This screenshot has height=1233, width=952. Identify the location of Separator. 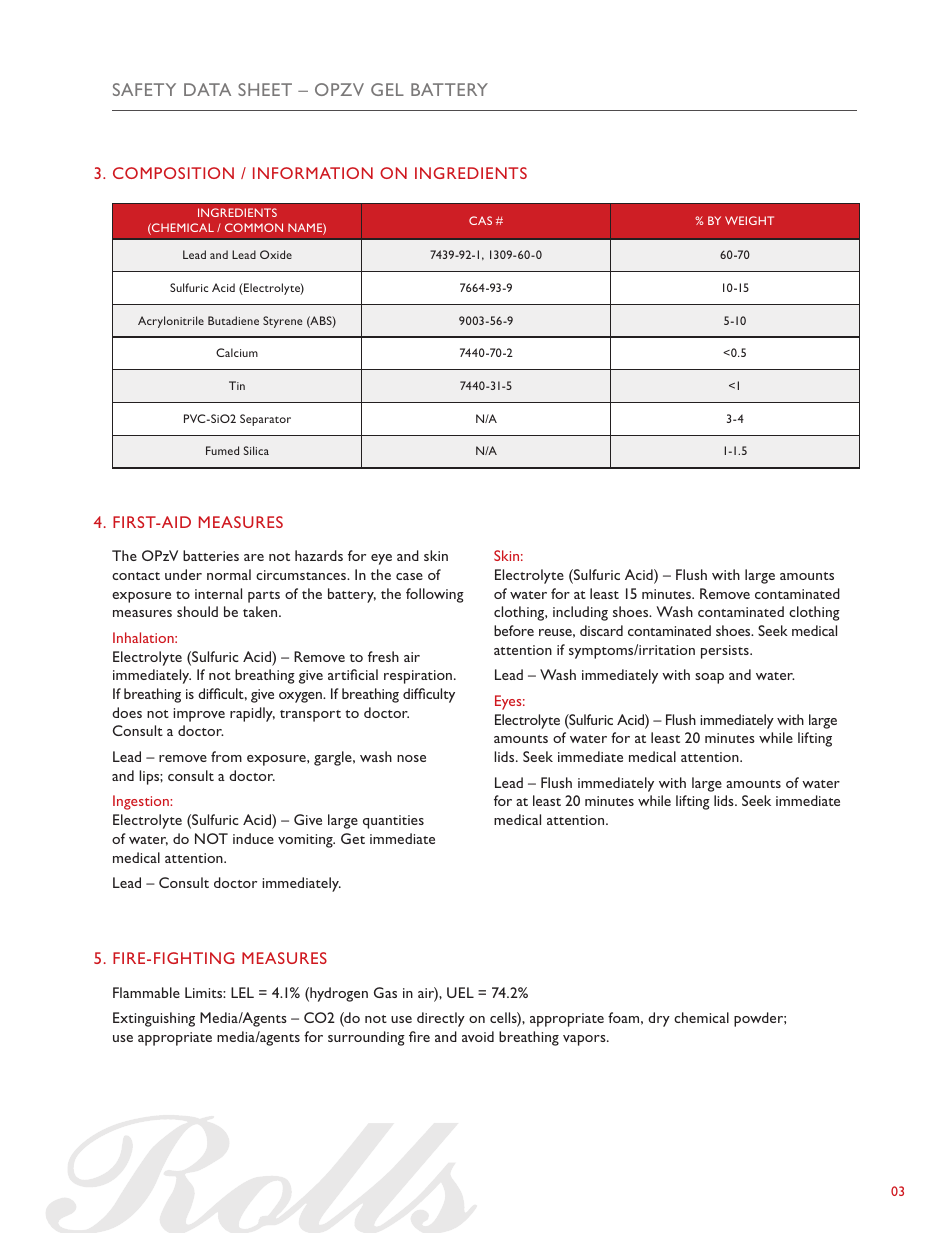
(265, 420).
